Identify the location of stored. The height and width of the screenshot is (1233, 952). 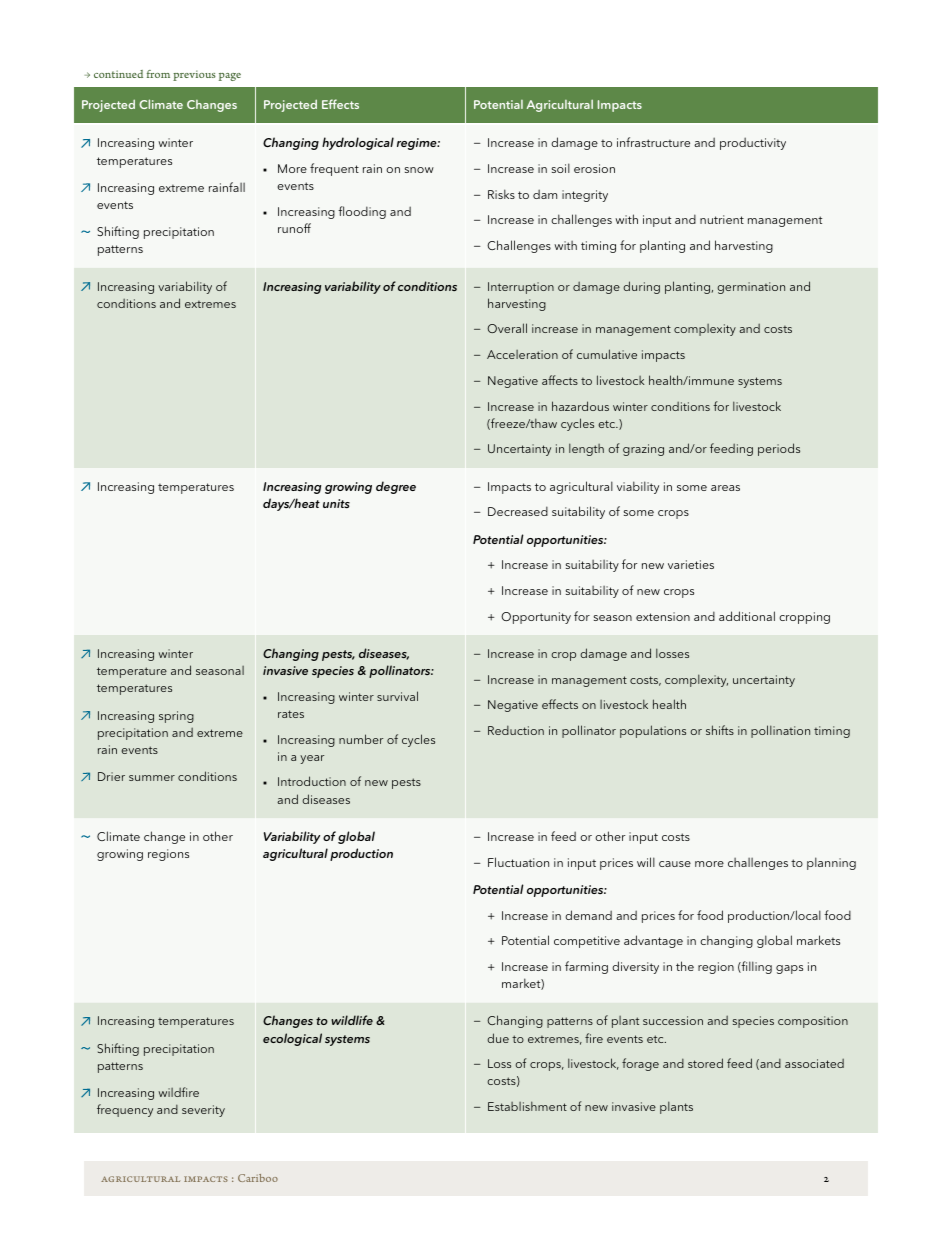
(705, 1063).
